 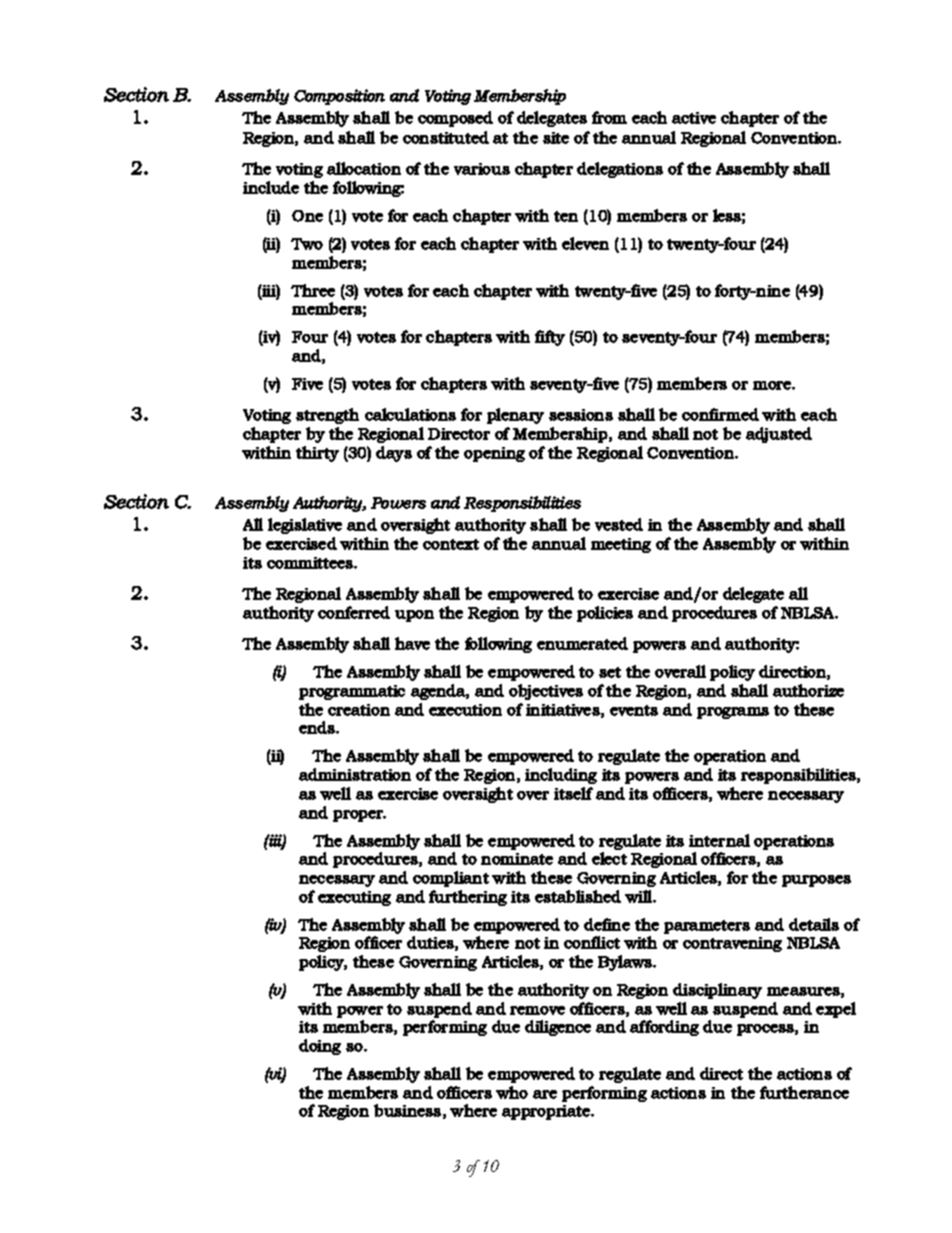 I want to click on authorize, so click(x=808, y=690).
